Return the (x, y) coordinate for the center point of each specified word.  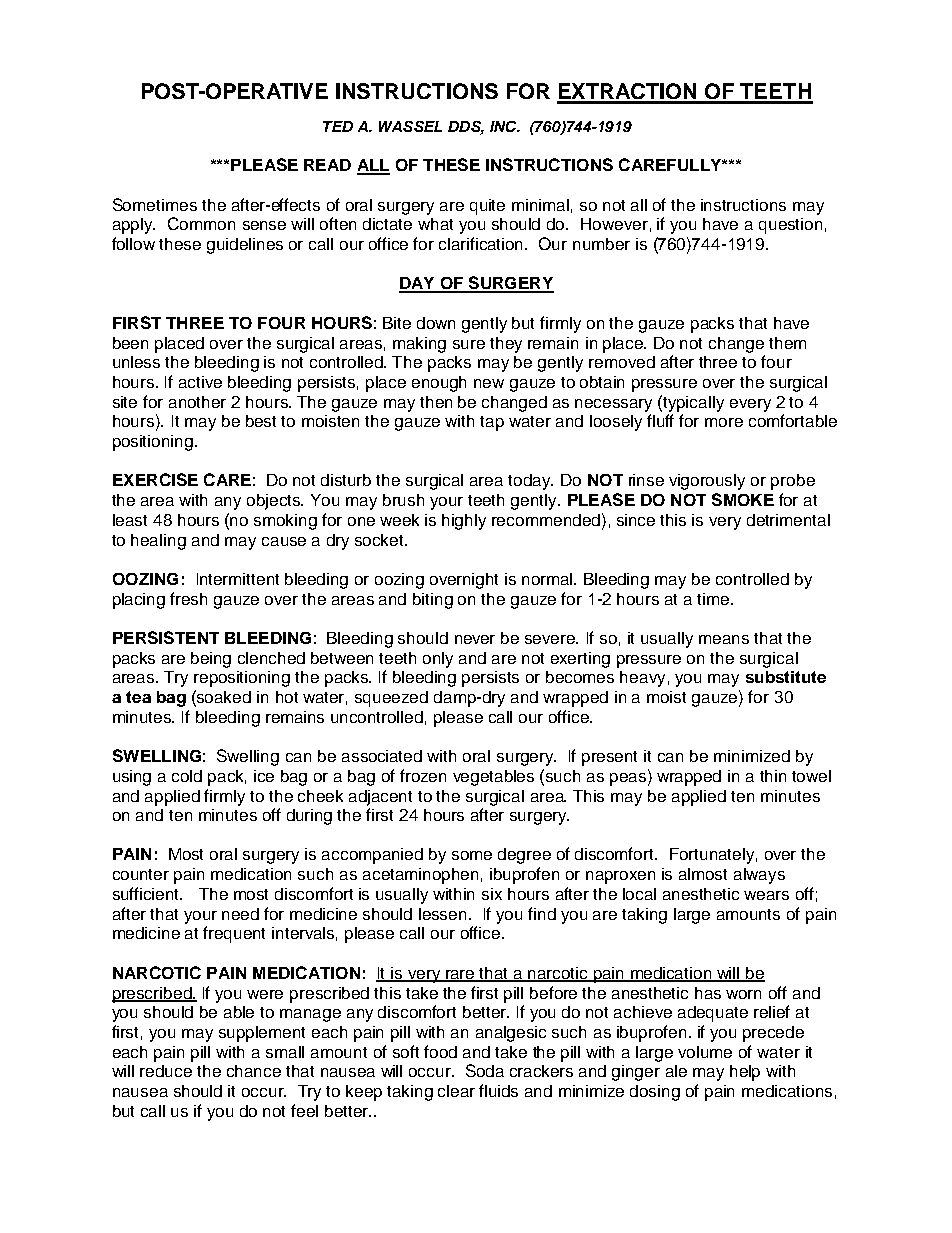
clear (456, 1091)
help (745, 1073)
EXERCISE (155, 479)
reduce (166, 1071)
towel (811, 776)
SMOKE (743, 499)
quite (487, 207)
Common (201, 223)
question (790, 226)
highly (464, 522)
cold (187, 776)
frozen (423, 775)
